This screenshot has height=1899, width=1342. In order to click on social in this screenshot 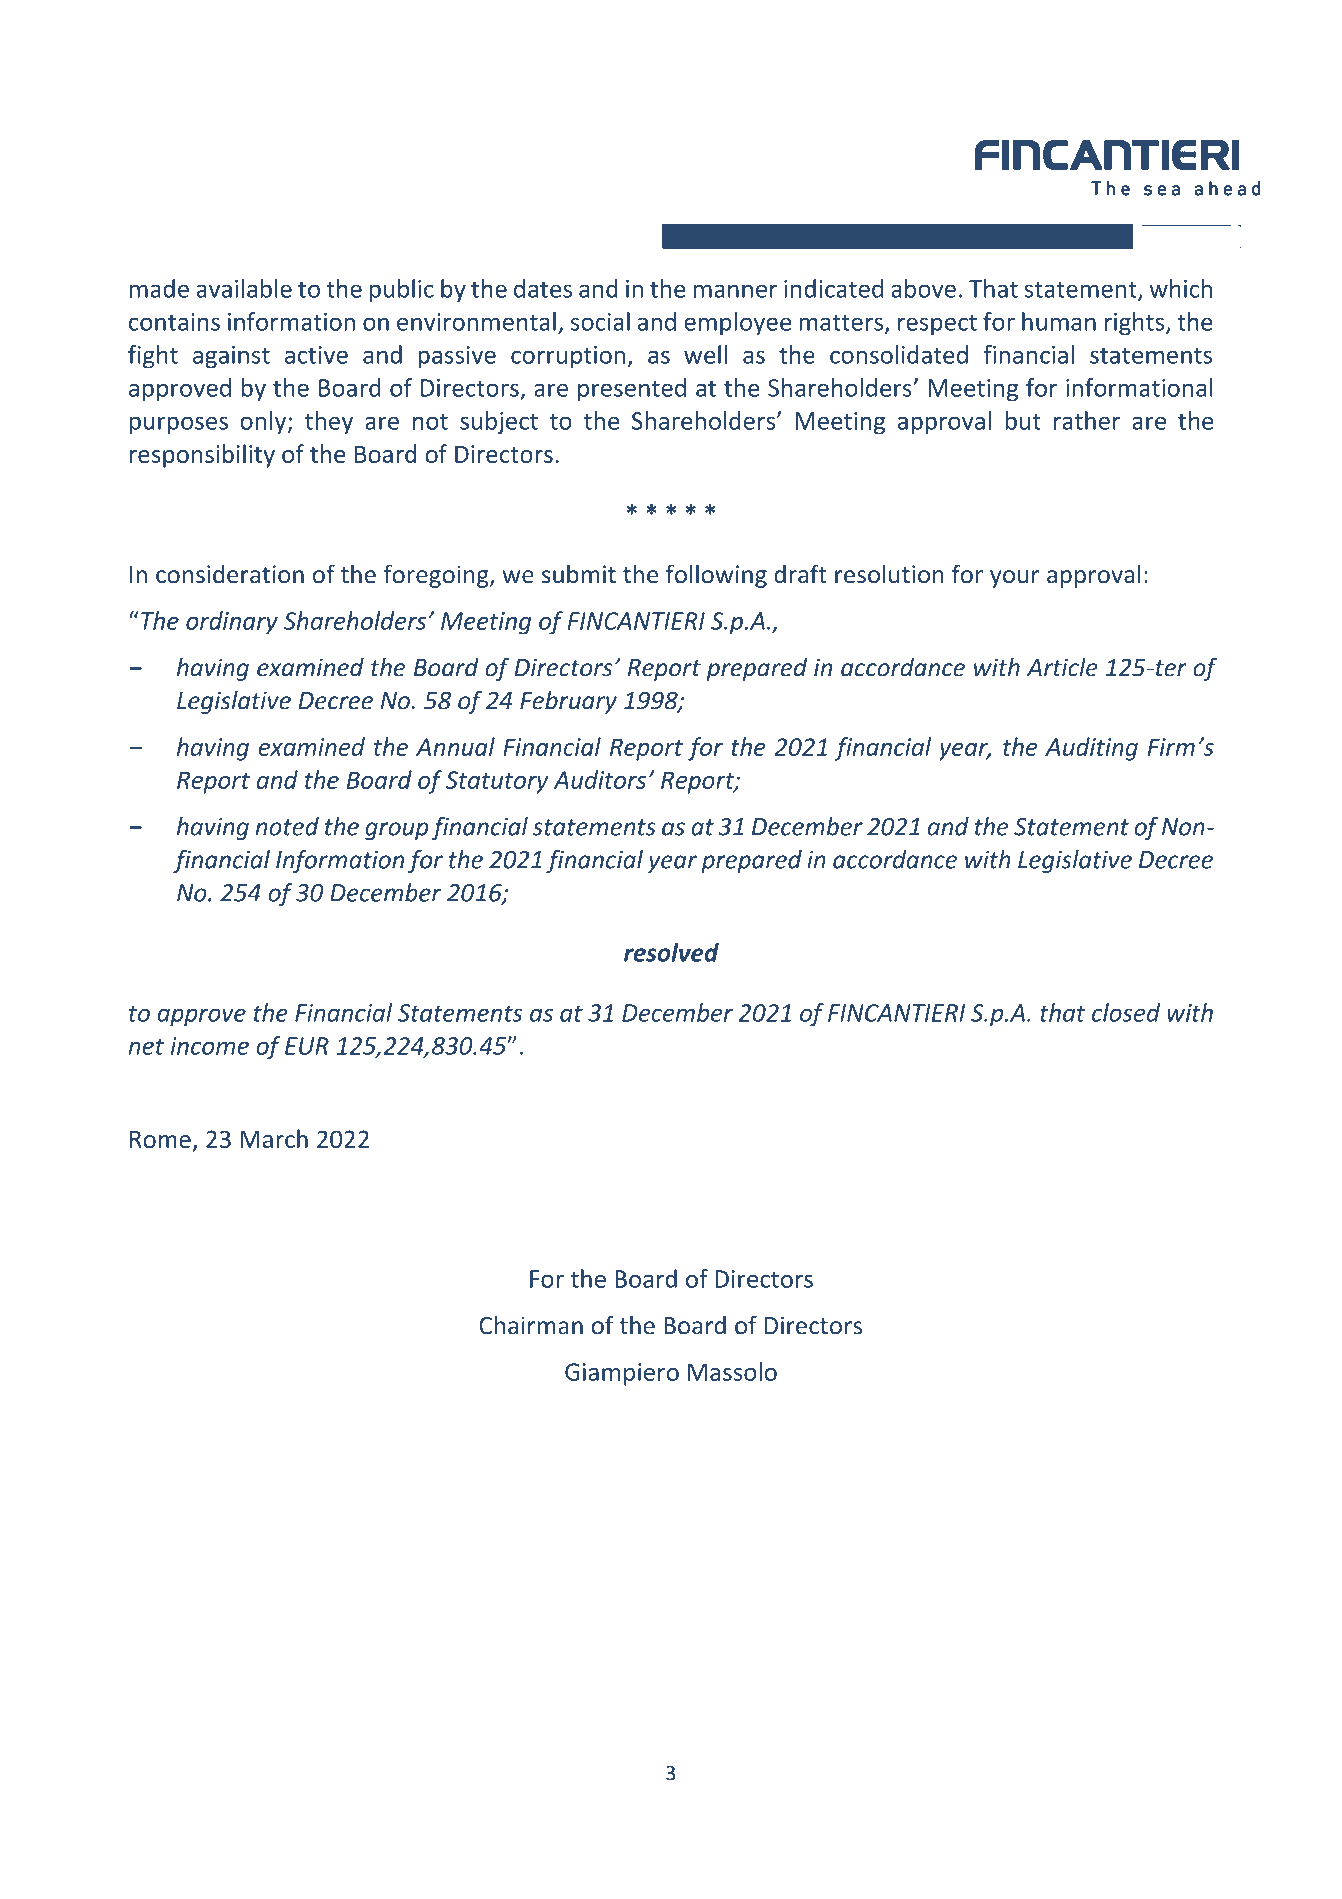, I will do `click(600, 321)`.
